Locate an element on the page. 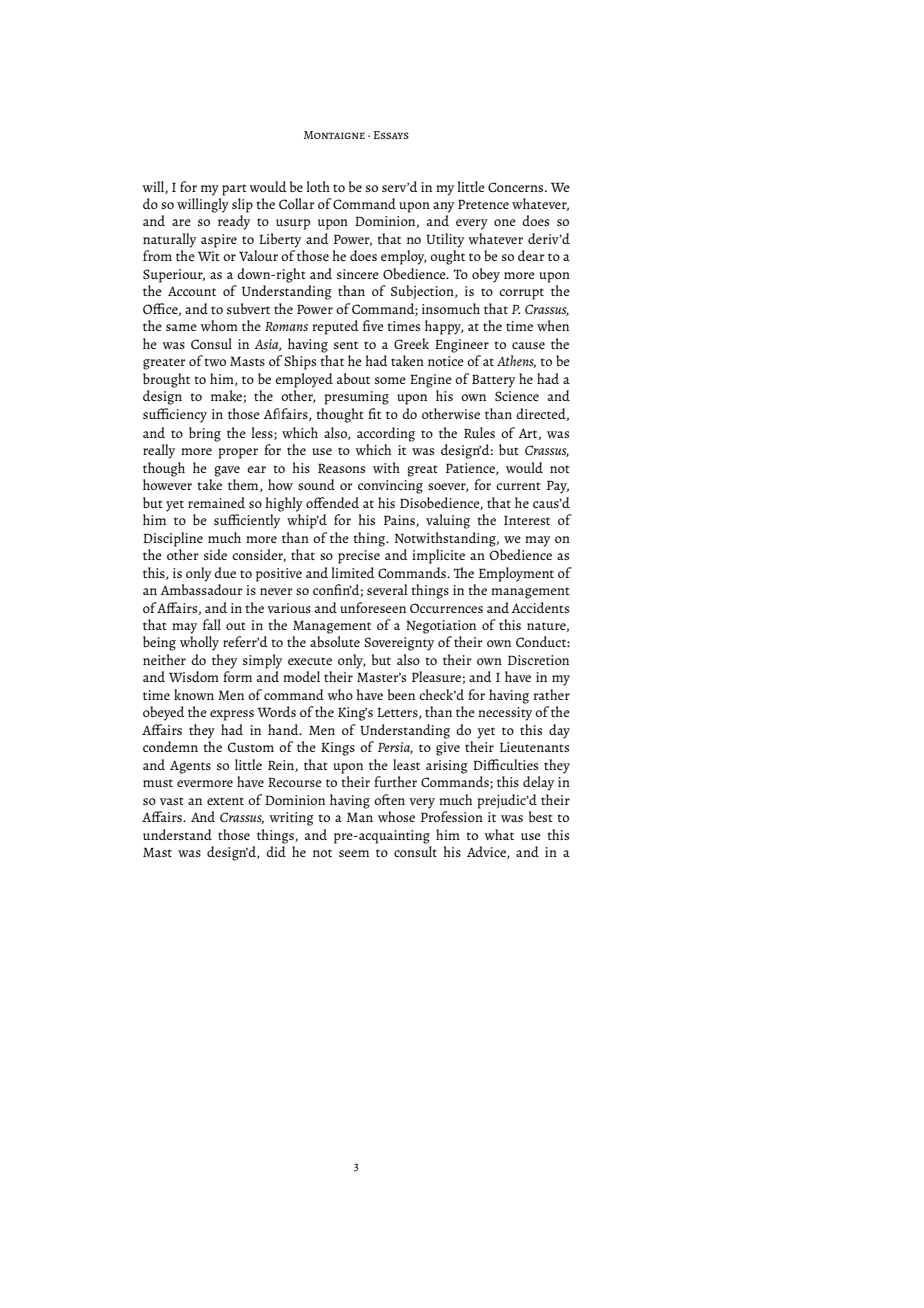 The width and height of the document is (924, 1308). Interest is located at coordinates (527, 520).
